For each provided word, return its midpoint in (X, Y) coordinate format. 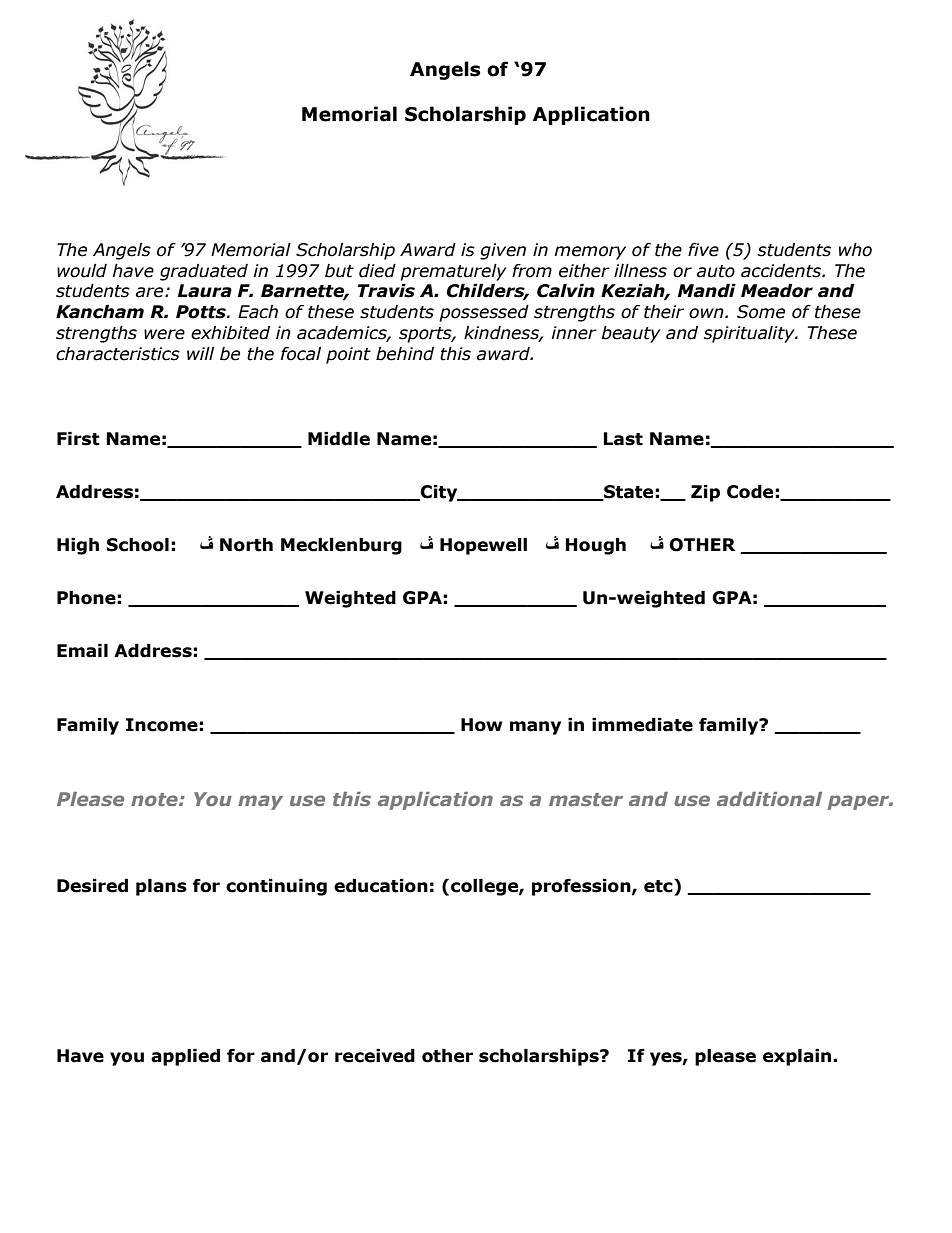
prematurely (453, 272)
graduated (204, 272)
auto (716, 271)
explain (798, 1057)
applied (185, 1057)
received (375, 1056)
